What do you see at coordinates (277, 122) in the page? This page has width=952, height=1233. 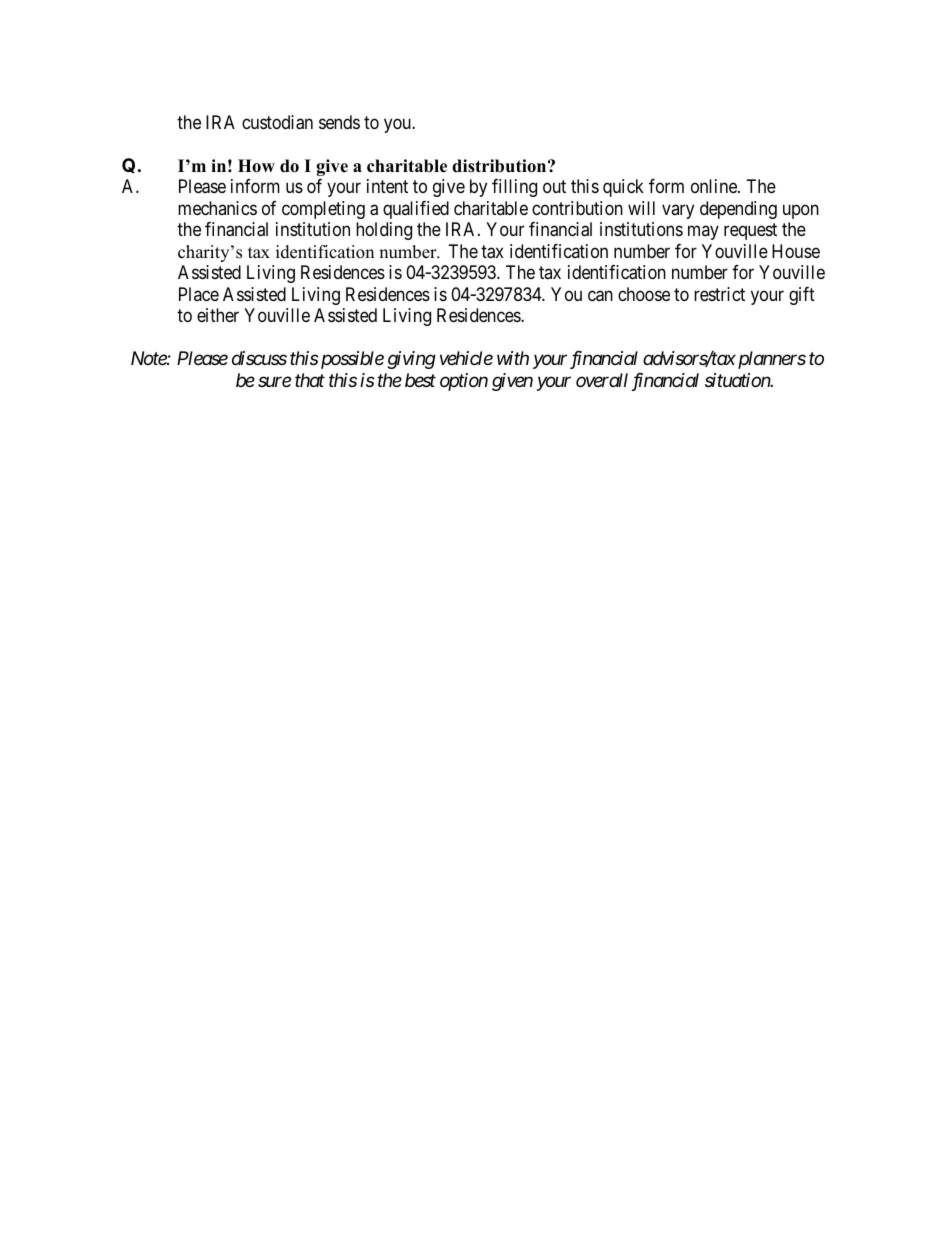 I see `custodian` at bounding box center [277, 122].
